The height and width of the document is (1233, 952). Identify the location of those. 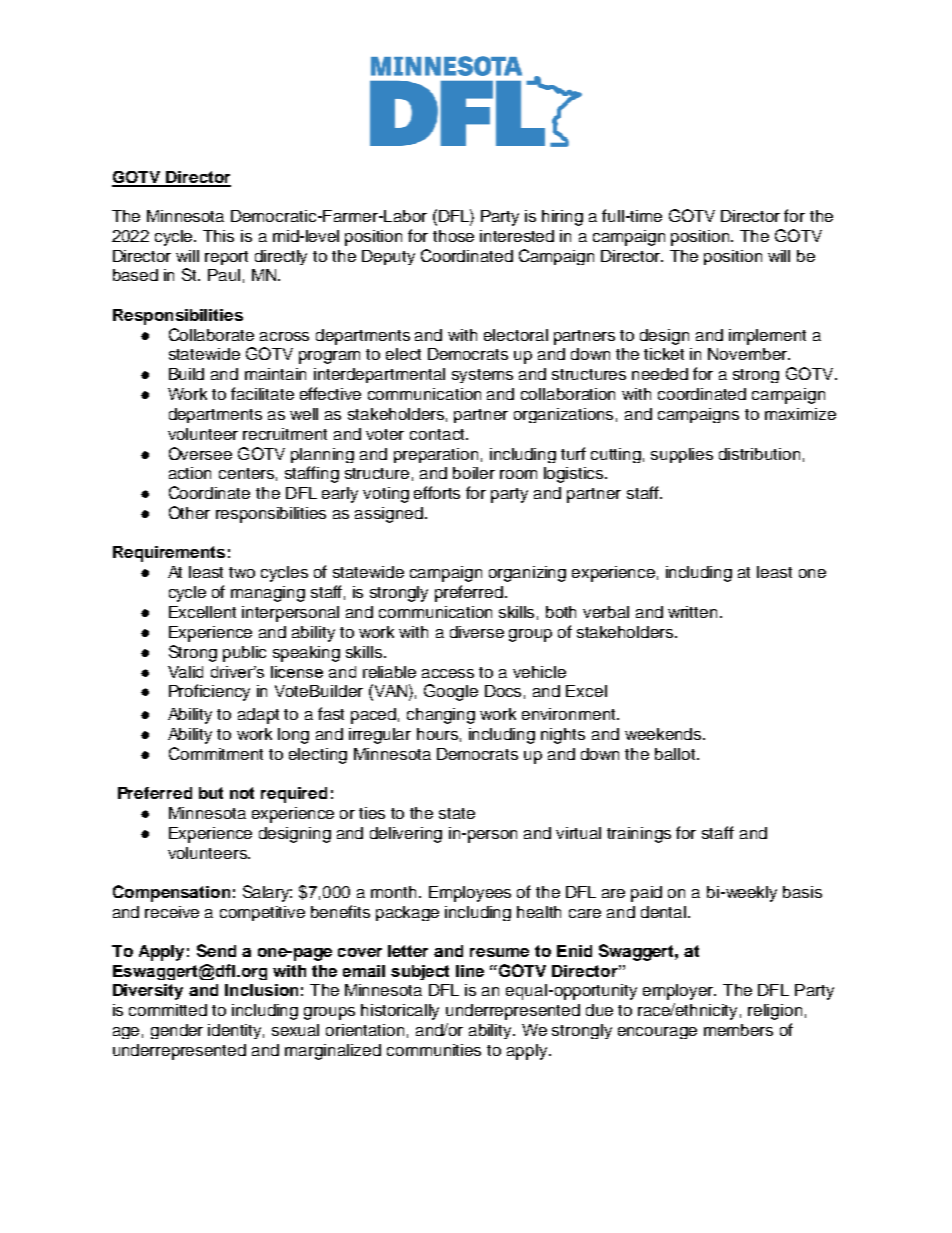
(453, 236).
